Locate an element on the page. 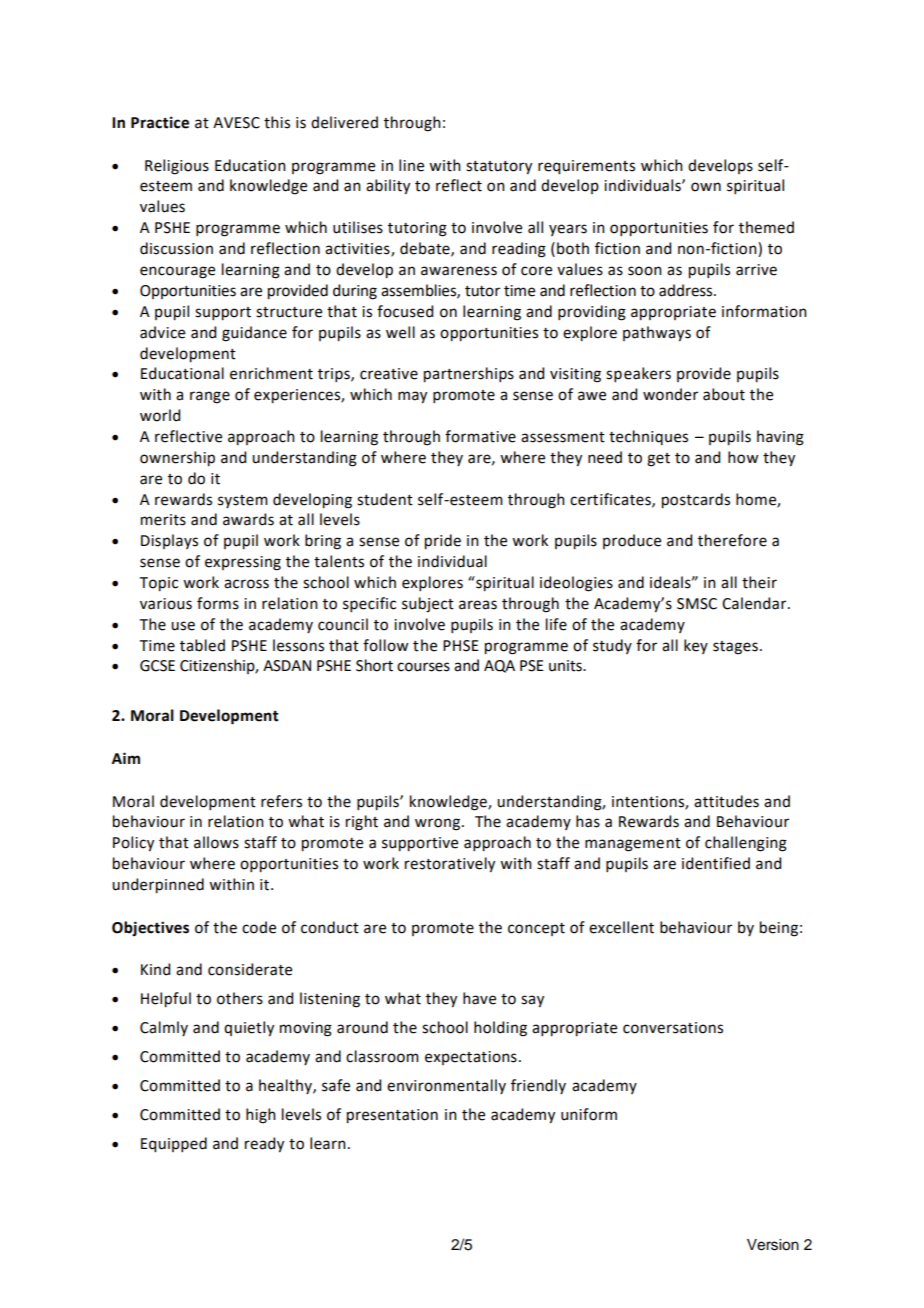 The width and height of the page is (924, 1308). system is located at coordinates (243, 501).
